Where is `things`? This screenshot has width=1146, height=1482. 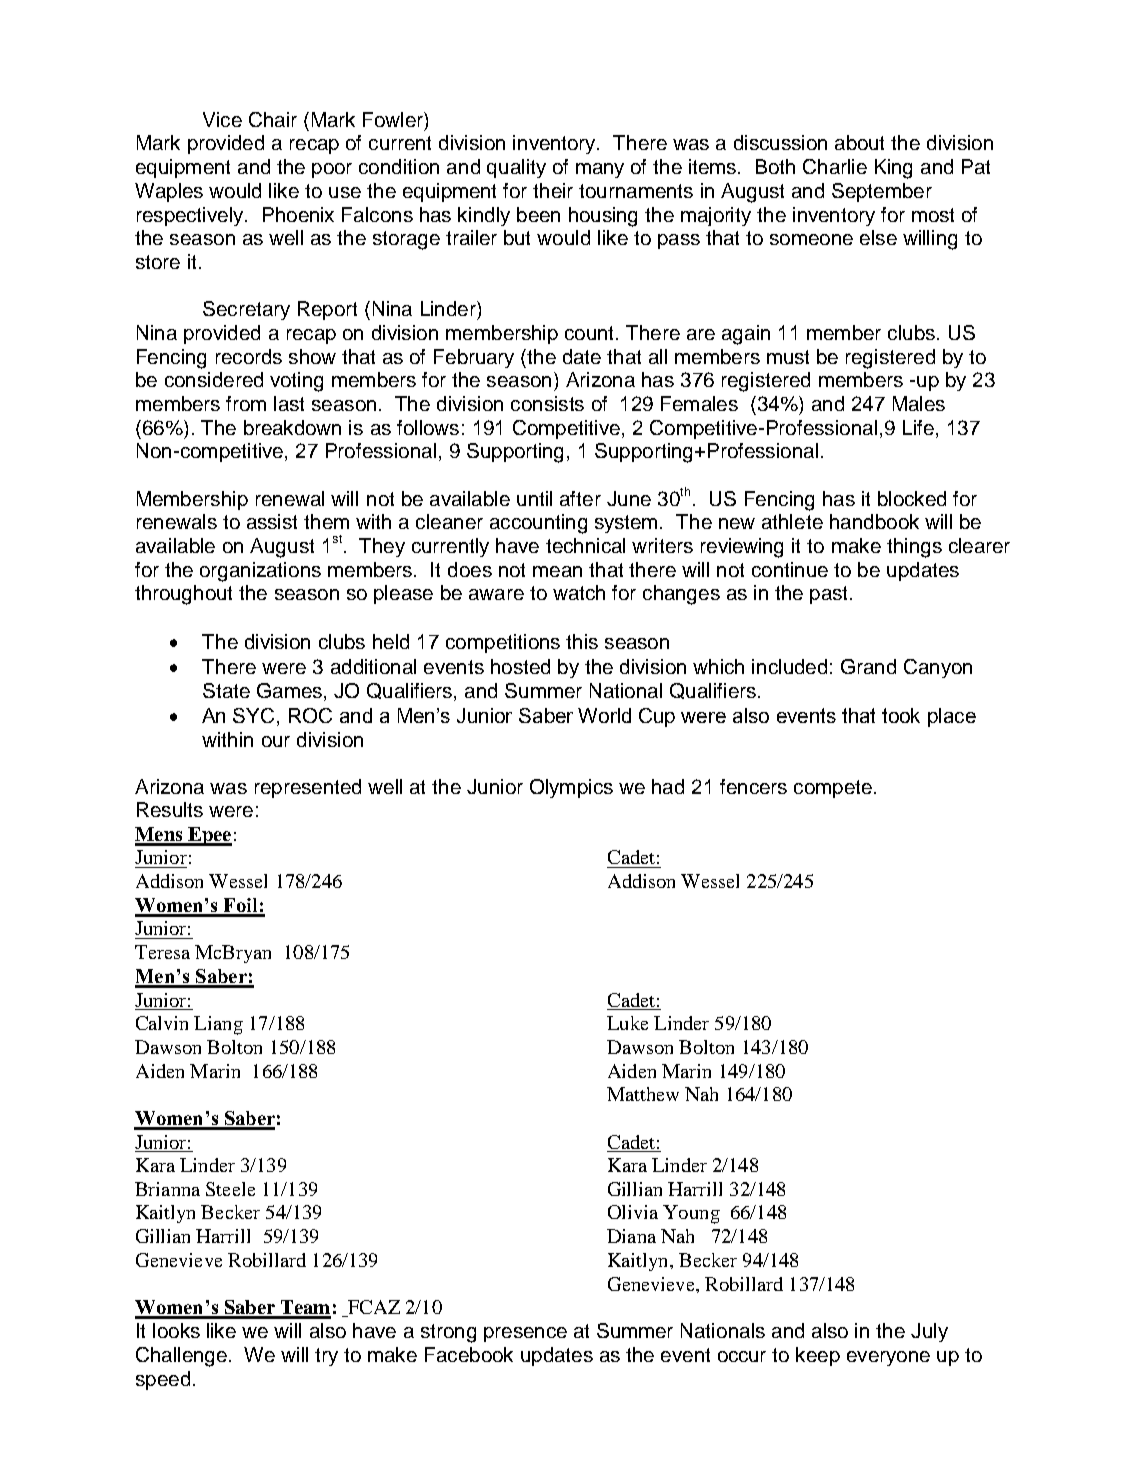 things is located at coordinates (914, 548).
